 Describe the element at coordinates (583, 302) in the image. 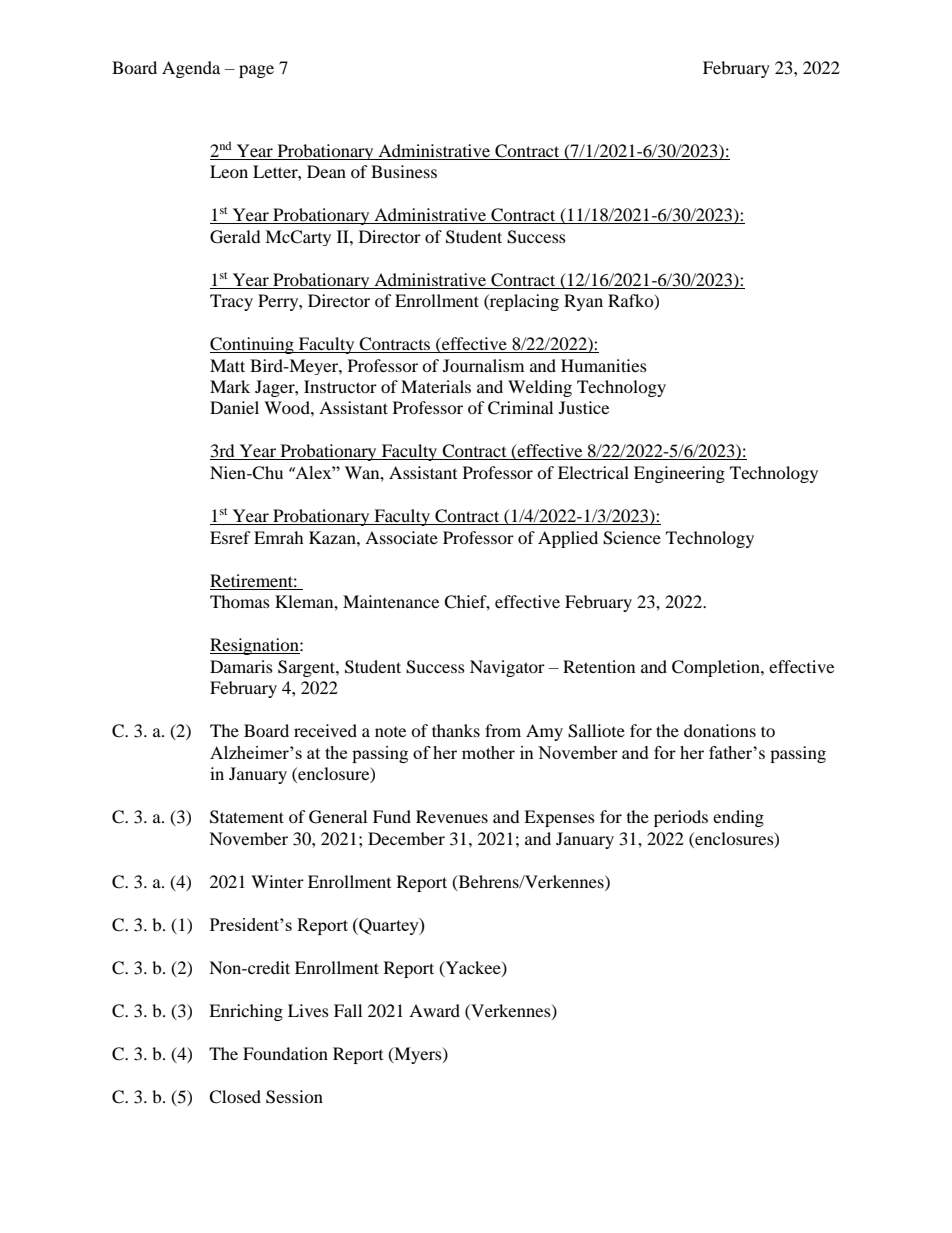

I see `Ryan` at that location.
